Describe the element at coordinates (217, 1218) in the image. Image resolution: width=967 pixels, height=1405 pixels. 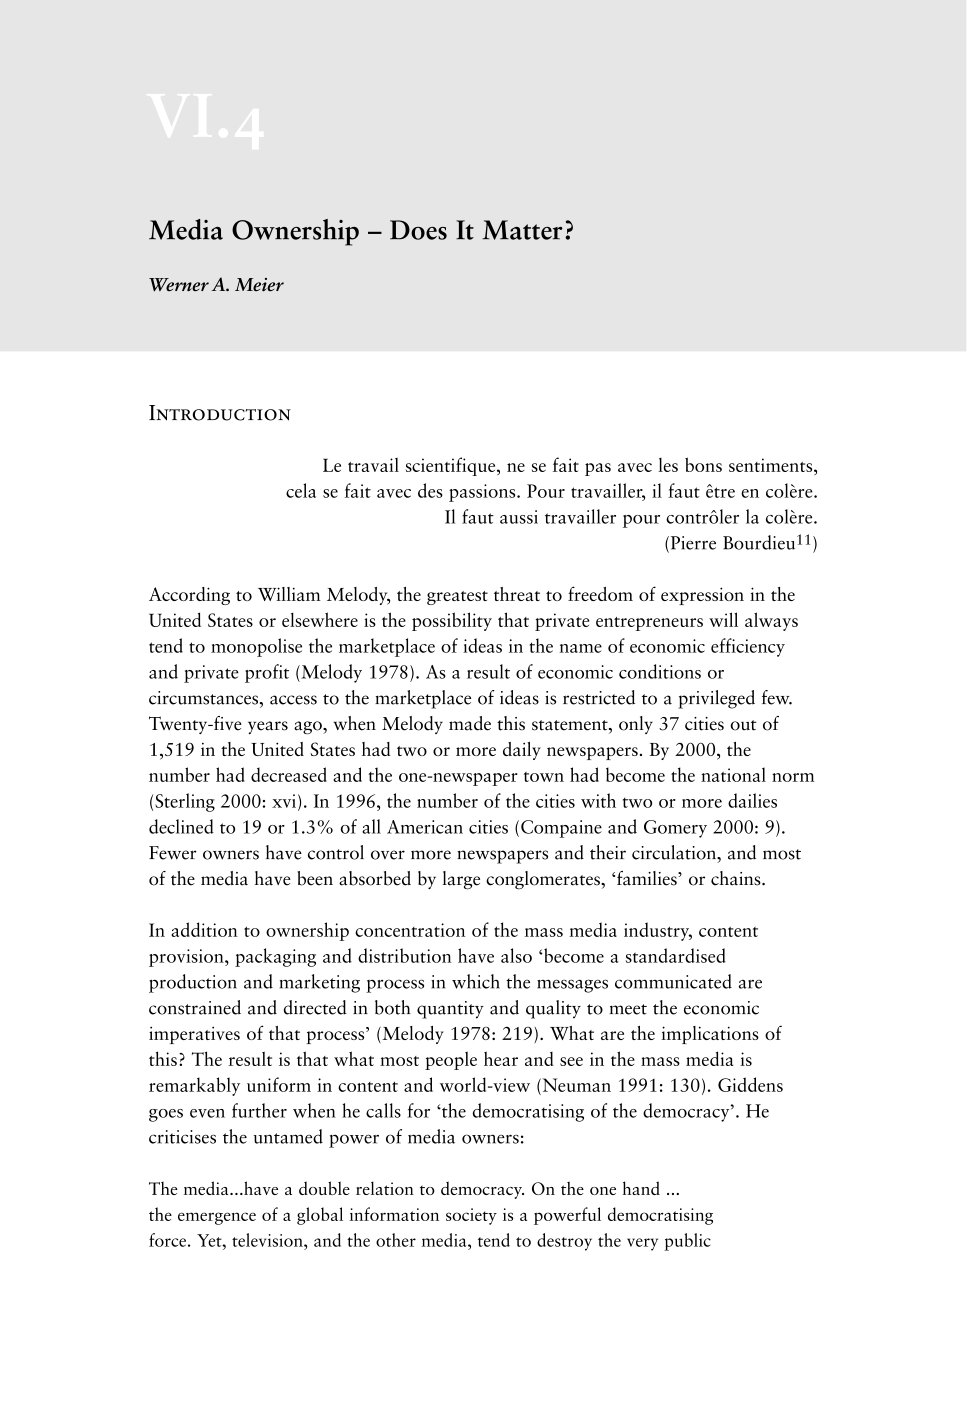
I see `emergence` at that location.
